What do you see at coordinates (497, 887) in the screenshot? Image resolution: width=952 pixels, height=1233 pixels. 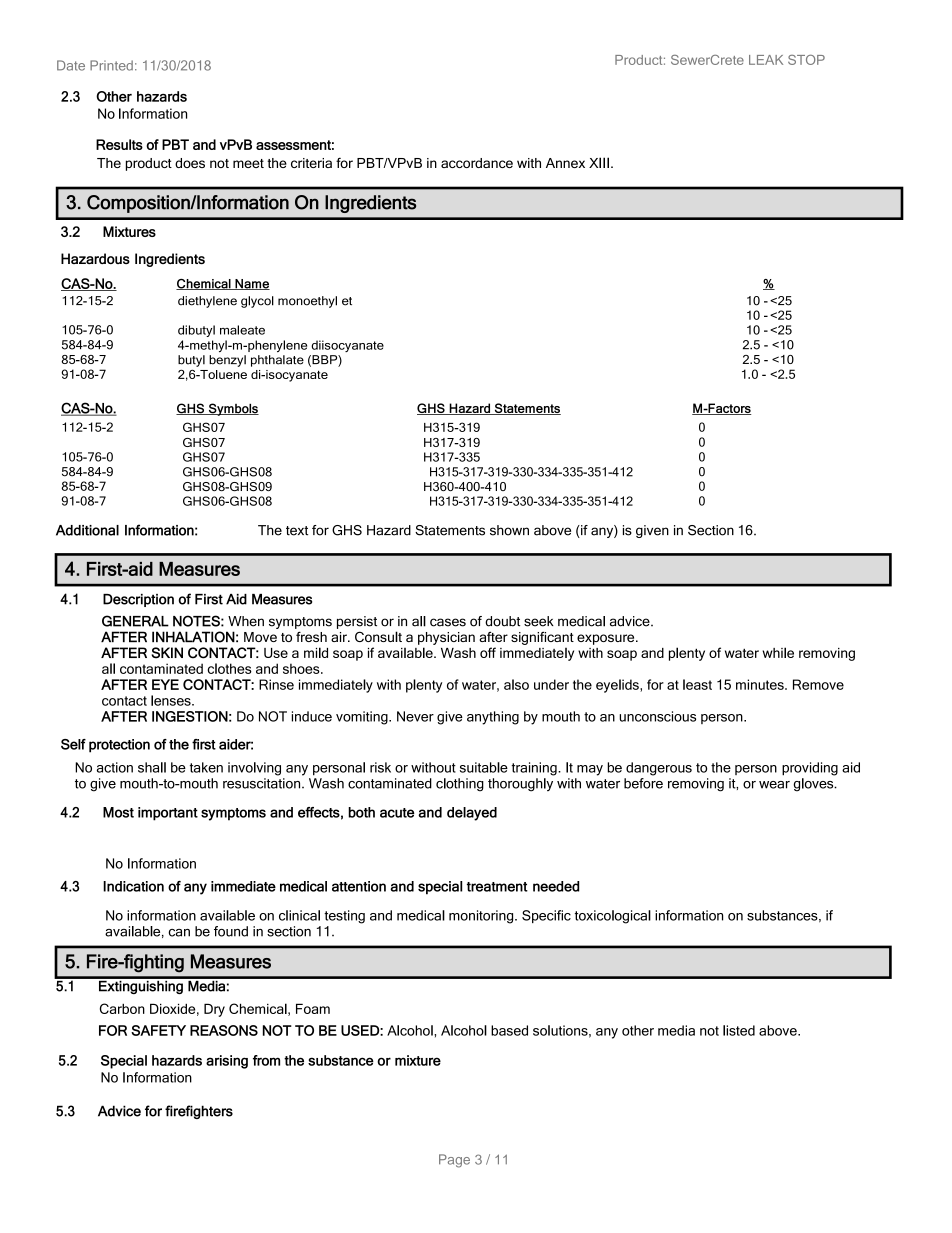 I see `treatment` at bounding box center [497, 887].
